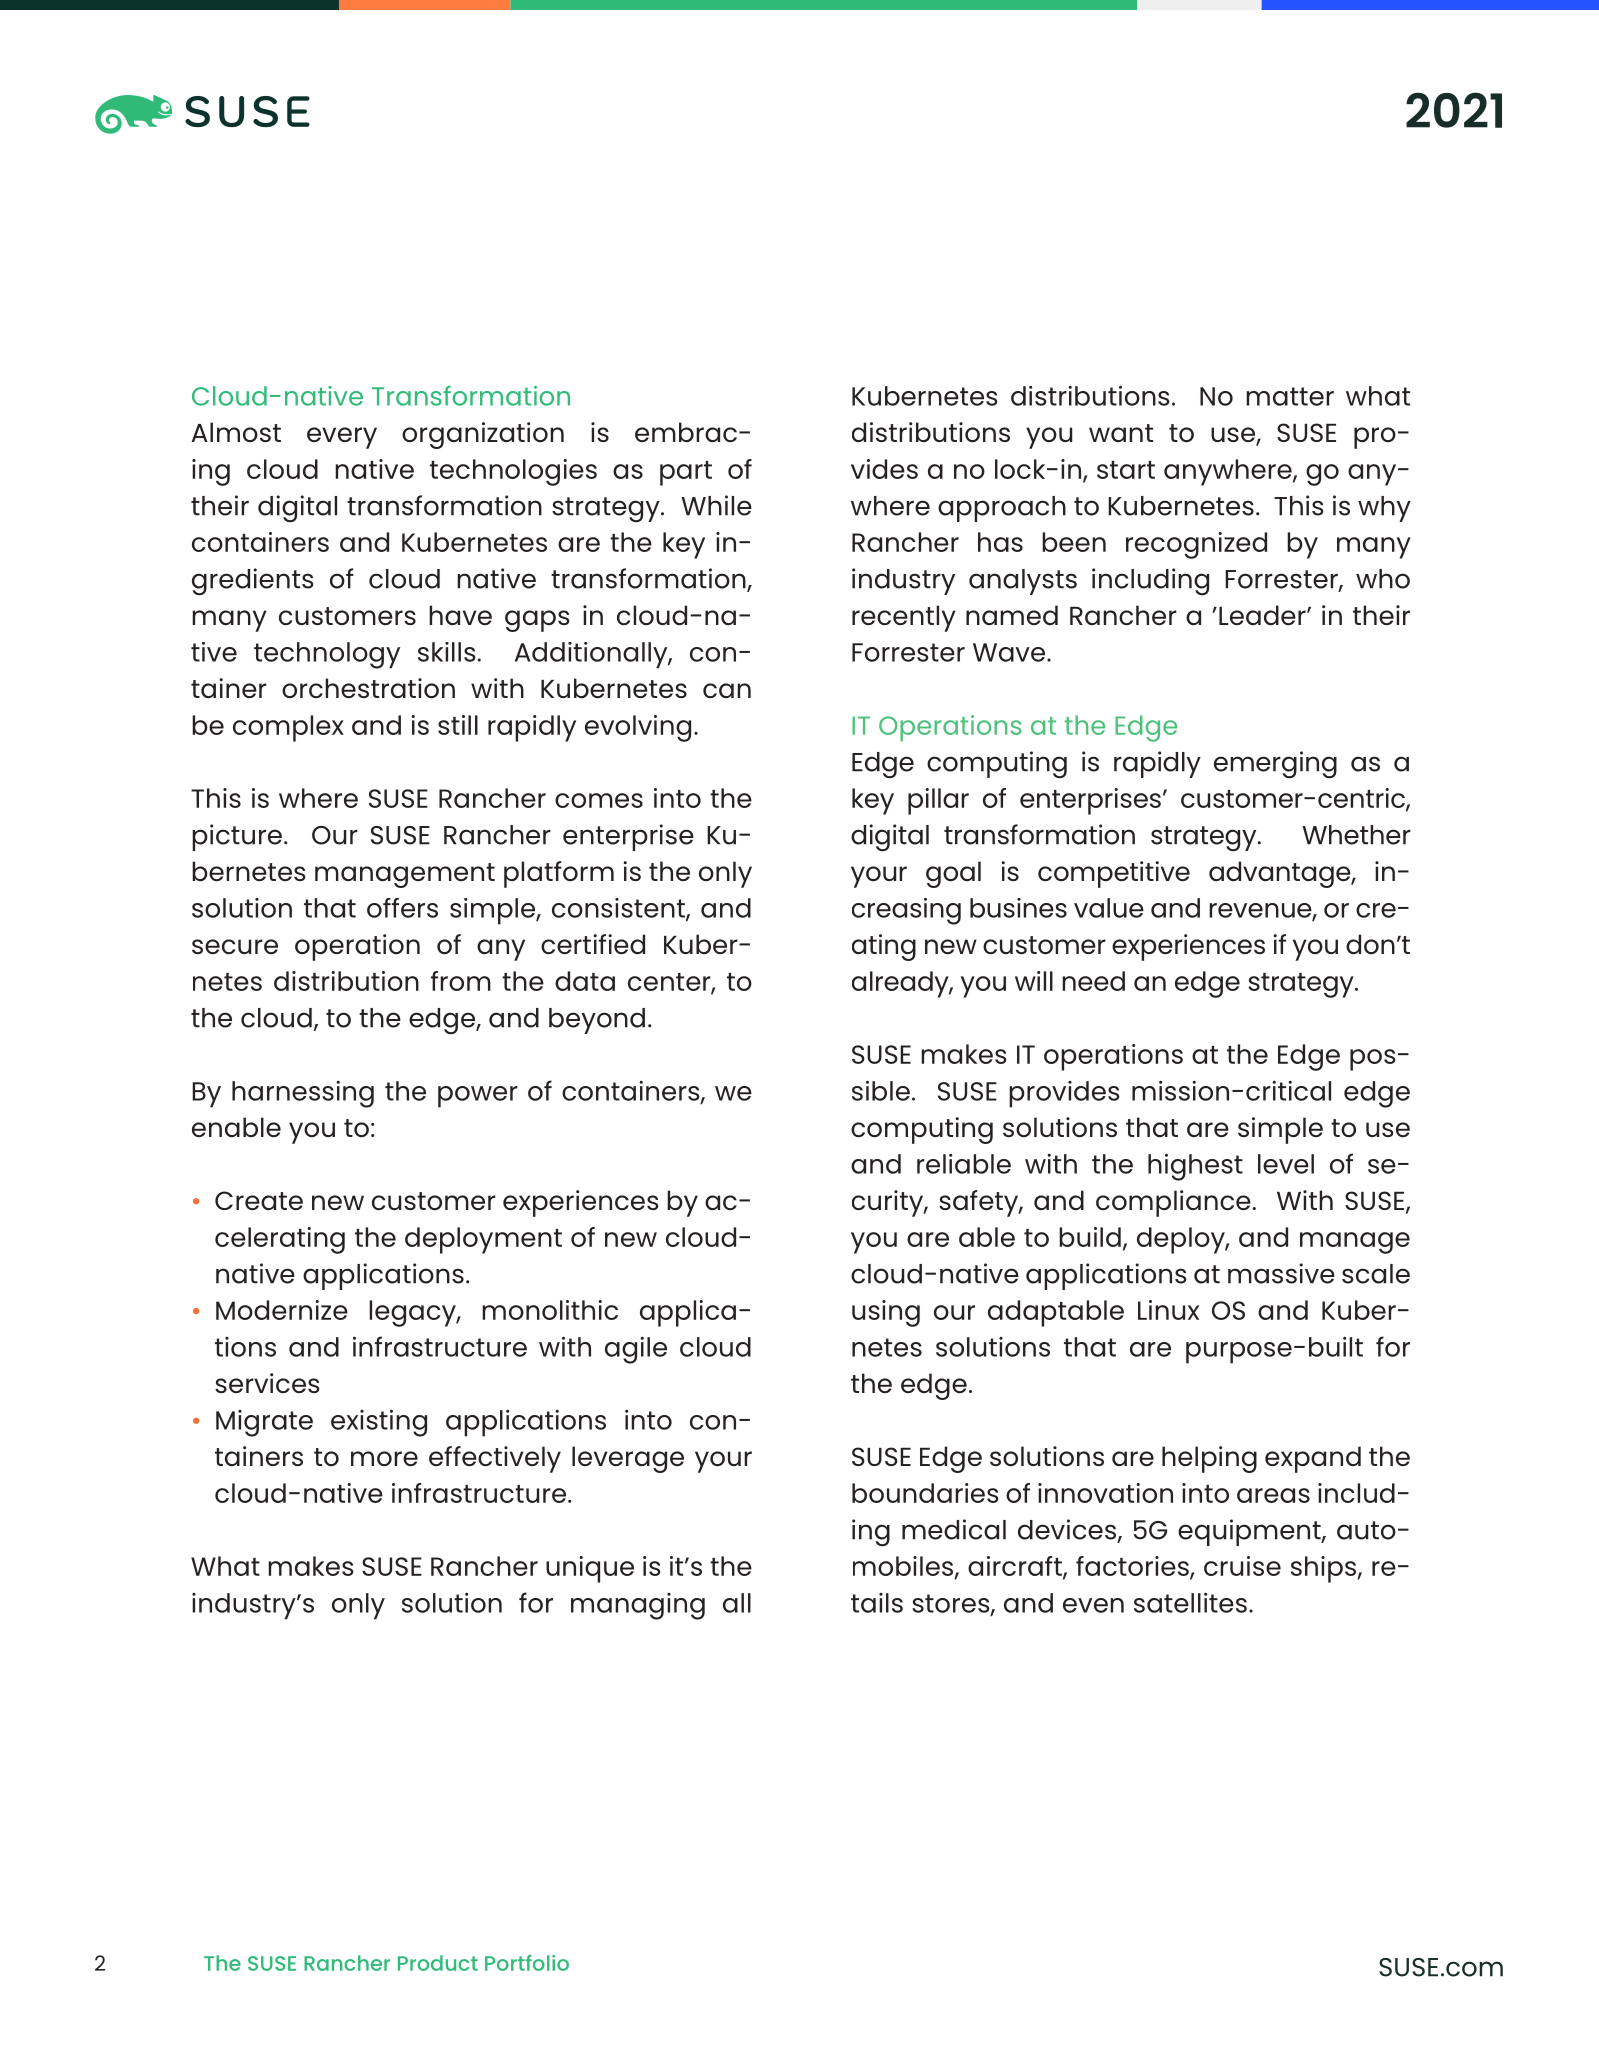 Image resolution: width=1599 pixels, height=2069 pixels. What do you see at coordinates (1290, 396) in the screenshot?
I see `matter` at bounding box center [1290, 396].
